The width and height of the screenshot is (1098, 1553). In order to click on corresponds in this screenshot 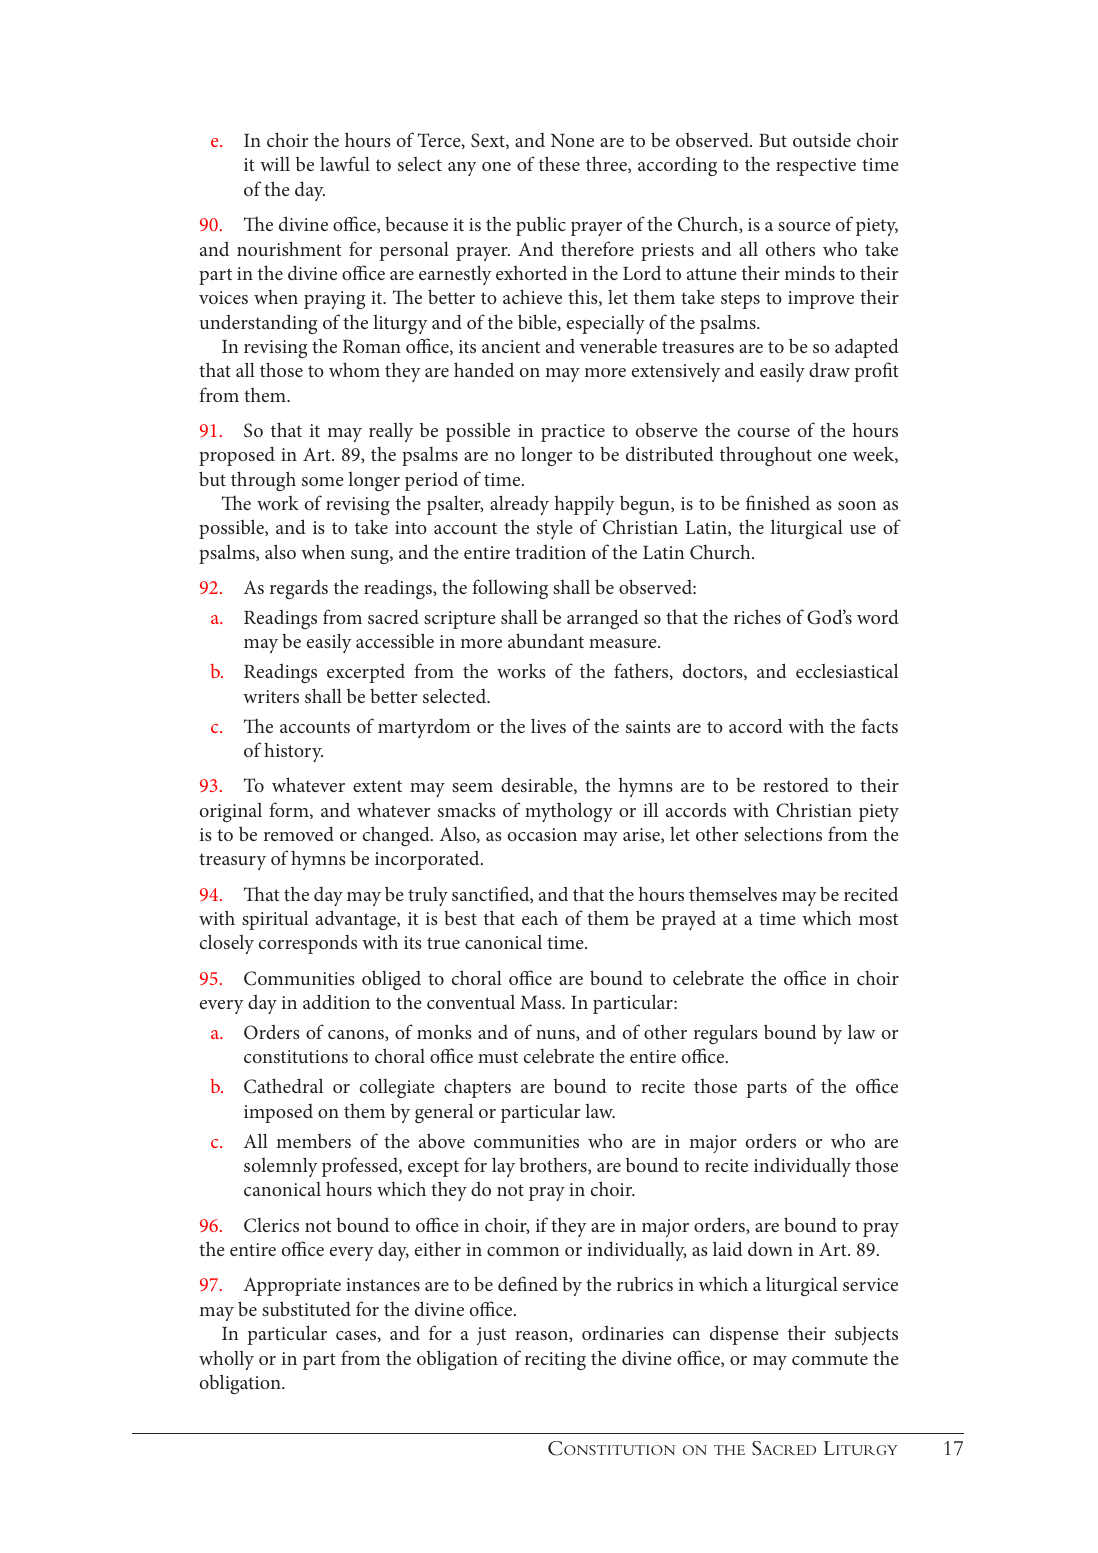, I will do `click(308, 944)`.
